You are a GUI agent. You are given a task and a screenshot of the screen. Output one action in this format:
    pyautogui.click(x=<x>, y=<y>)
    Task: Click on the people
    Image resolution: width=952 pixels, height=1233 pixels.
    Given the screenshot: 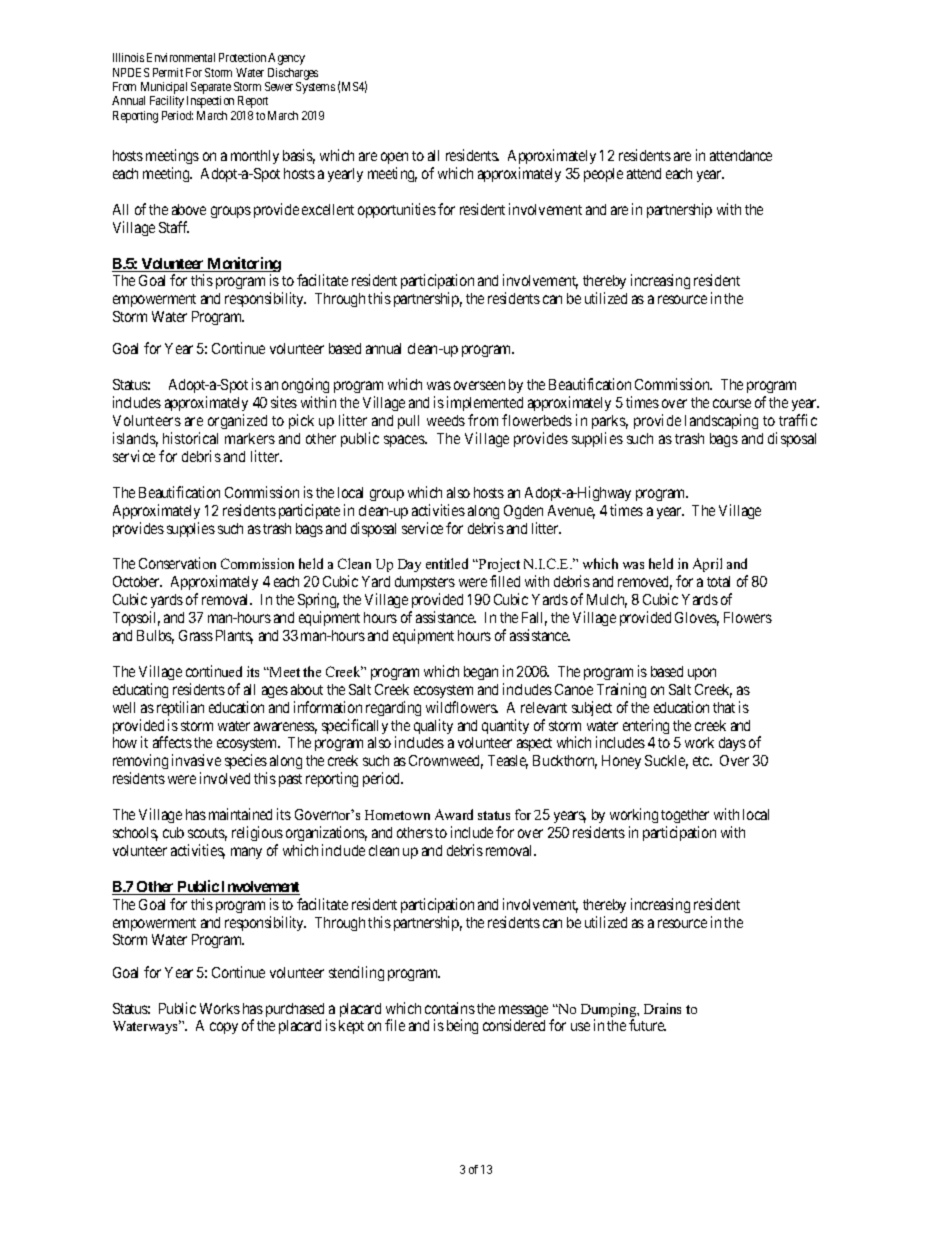 What is the action you would take?
    pyautogui.click(x=603, y=175)
